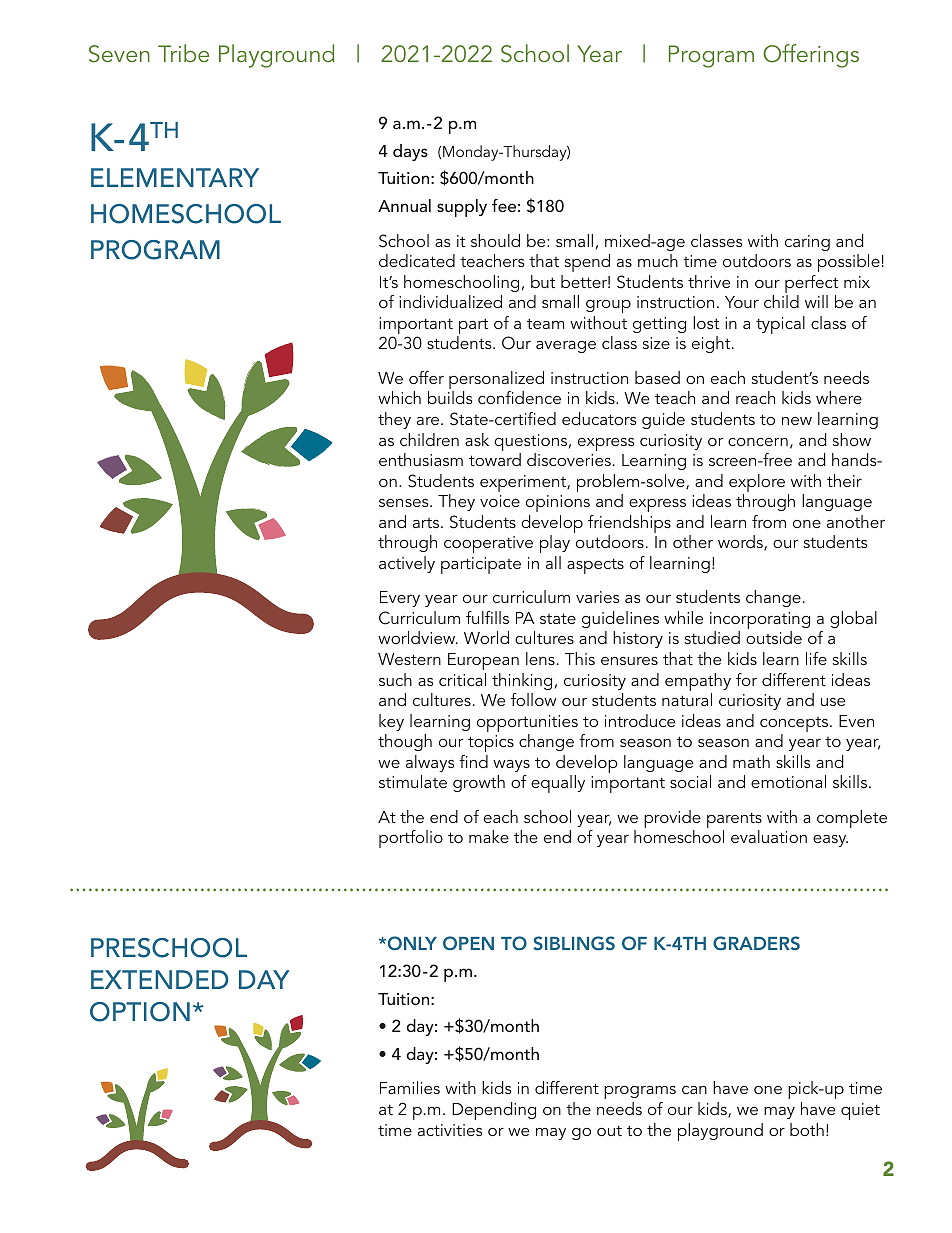  What do you see at coordinates (491, 743) in the screenshot?
I see `topics` at bounding box center [491, 743].
